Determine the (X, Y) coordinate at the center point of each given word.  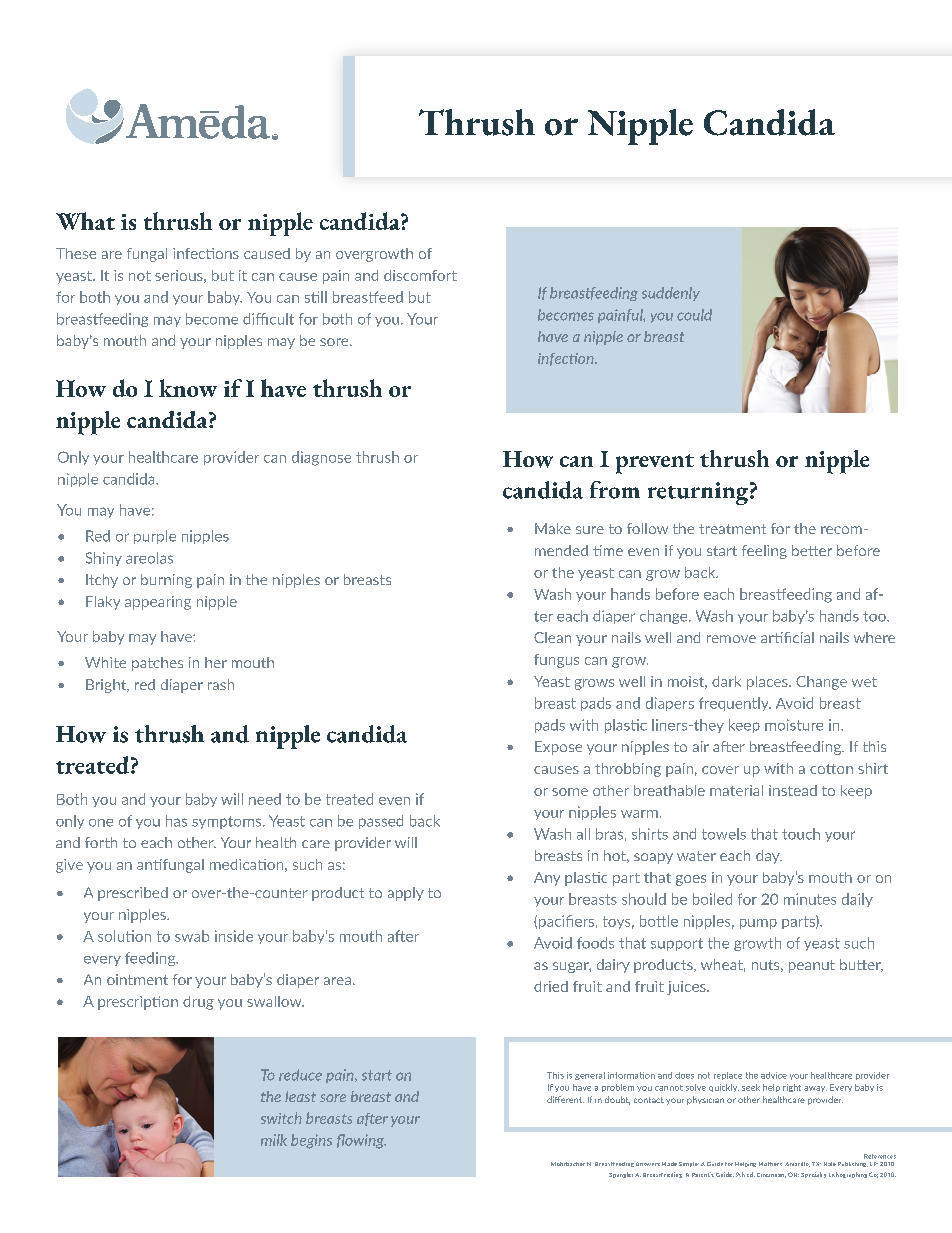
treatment (732, 529)
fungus (556, 661)
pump (758, 924)
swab (192, 936)
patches (157, 664)
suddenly (671, 294)
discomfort (420, 275)
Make (553, 528)
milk (274, 1140)
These (76, 253)
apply (406, 894)
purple (155, 537)
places (768, 683)
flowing (361, 1141)
